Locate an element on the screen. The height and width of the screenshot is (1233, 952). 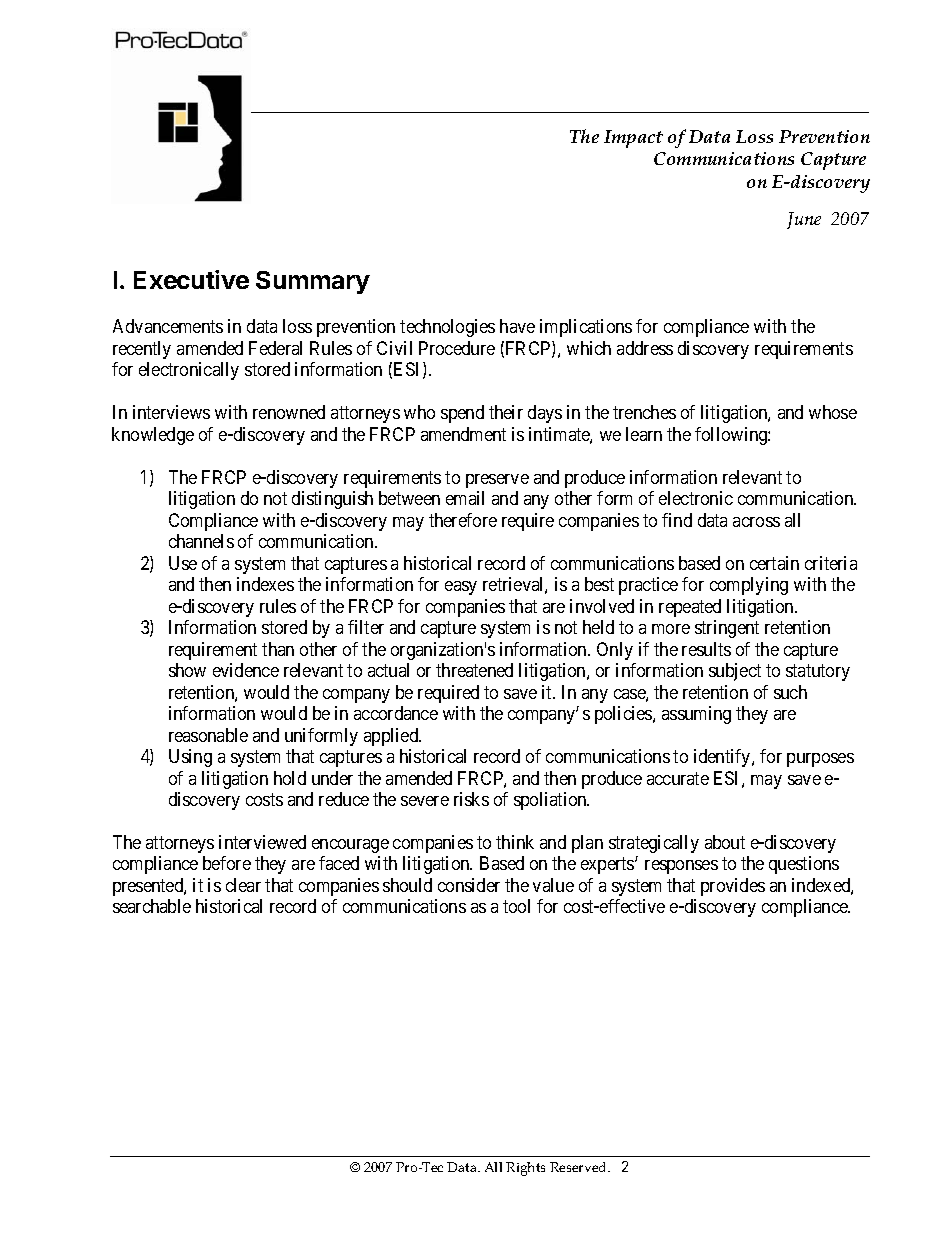
Executive is located at coordinates (191, 279).
